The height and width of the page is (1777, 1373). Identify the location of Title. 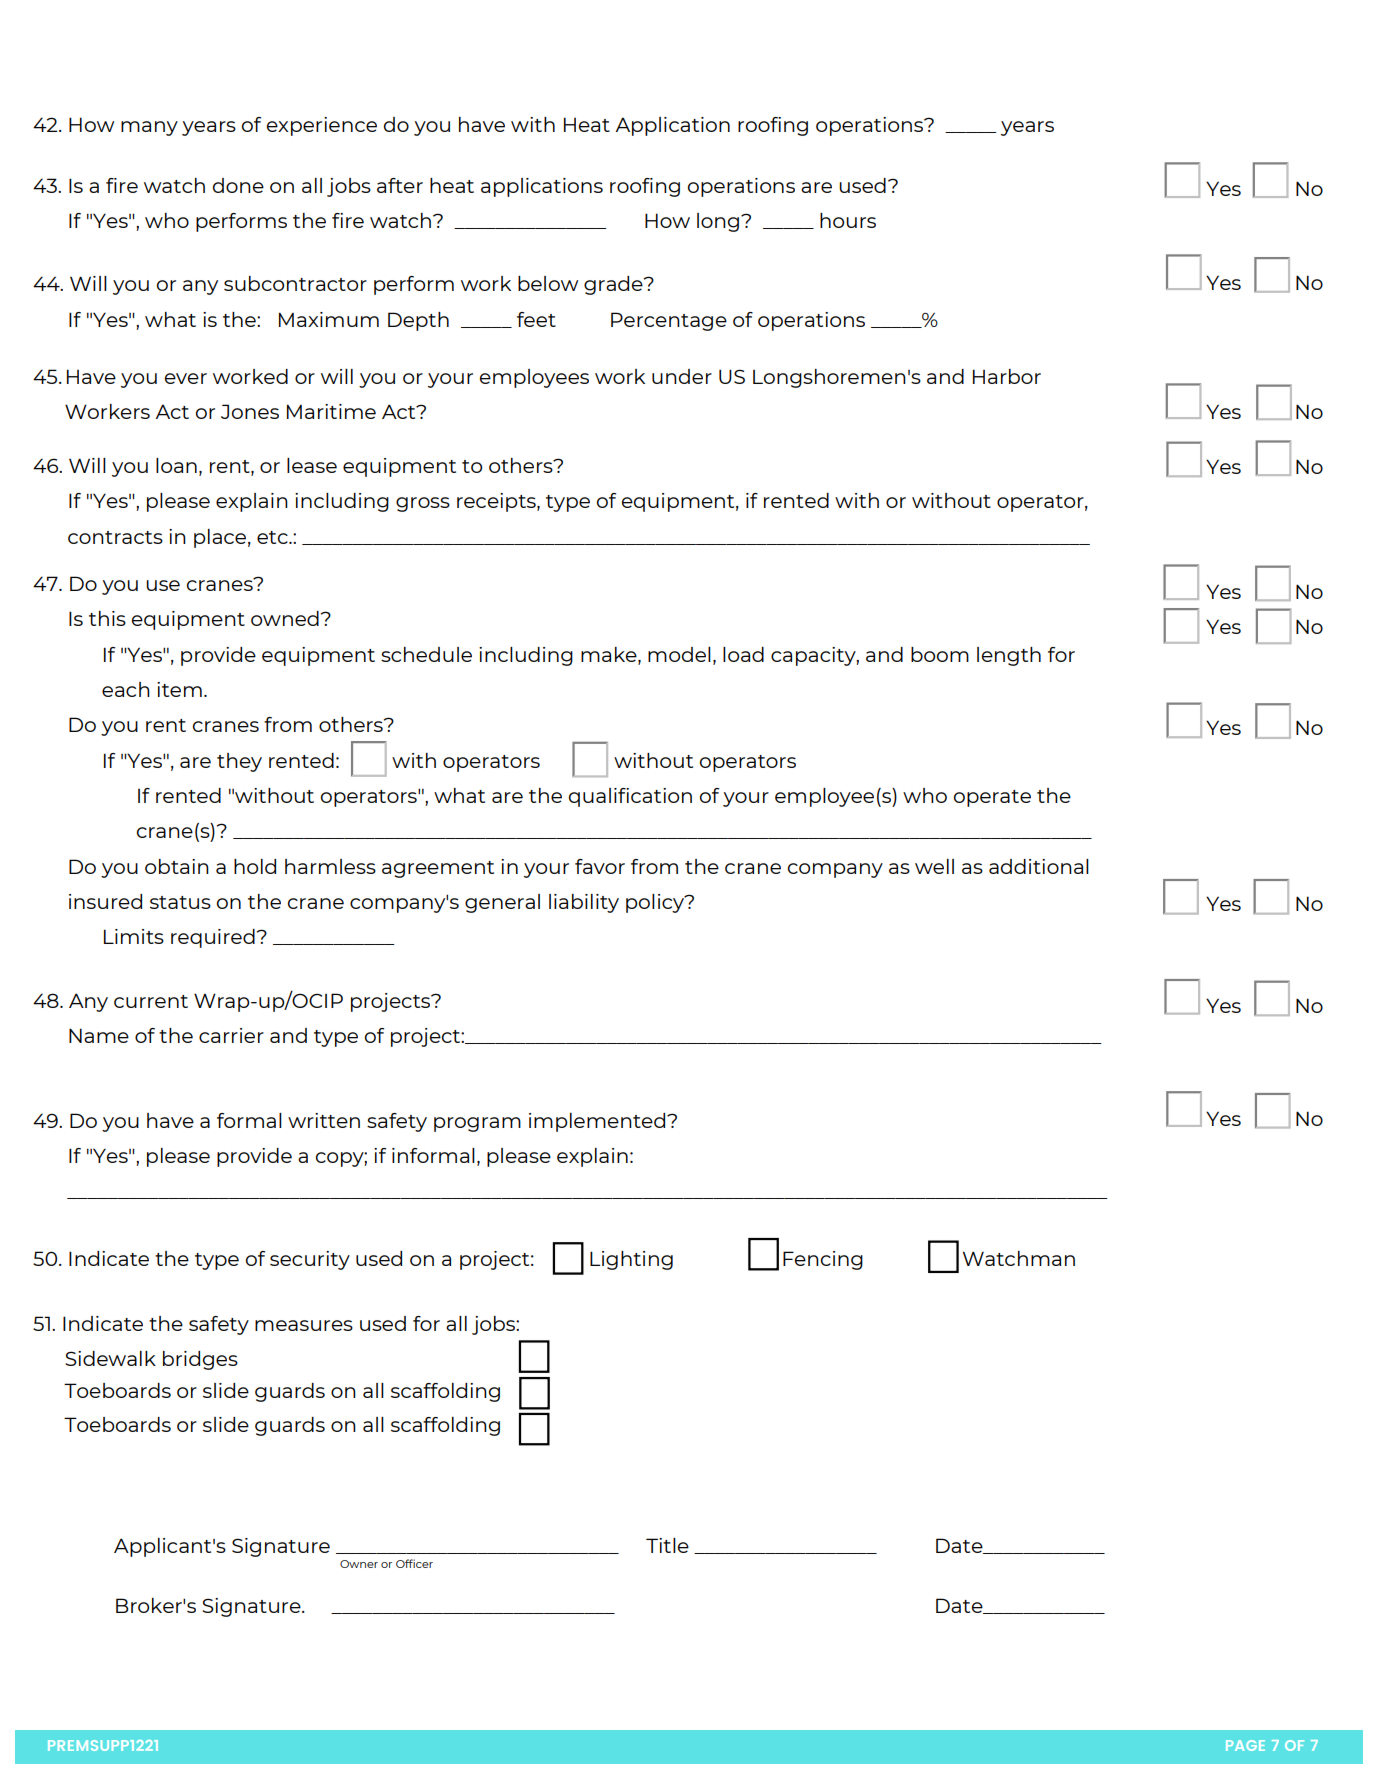
(667, 1545).
